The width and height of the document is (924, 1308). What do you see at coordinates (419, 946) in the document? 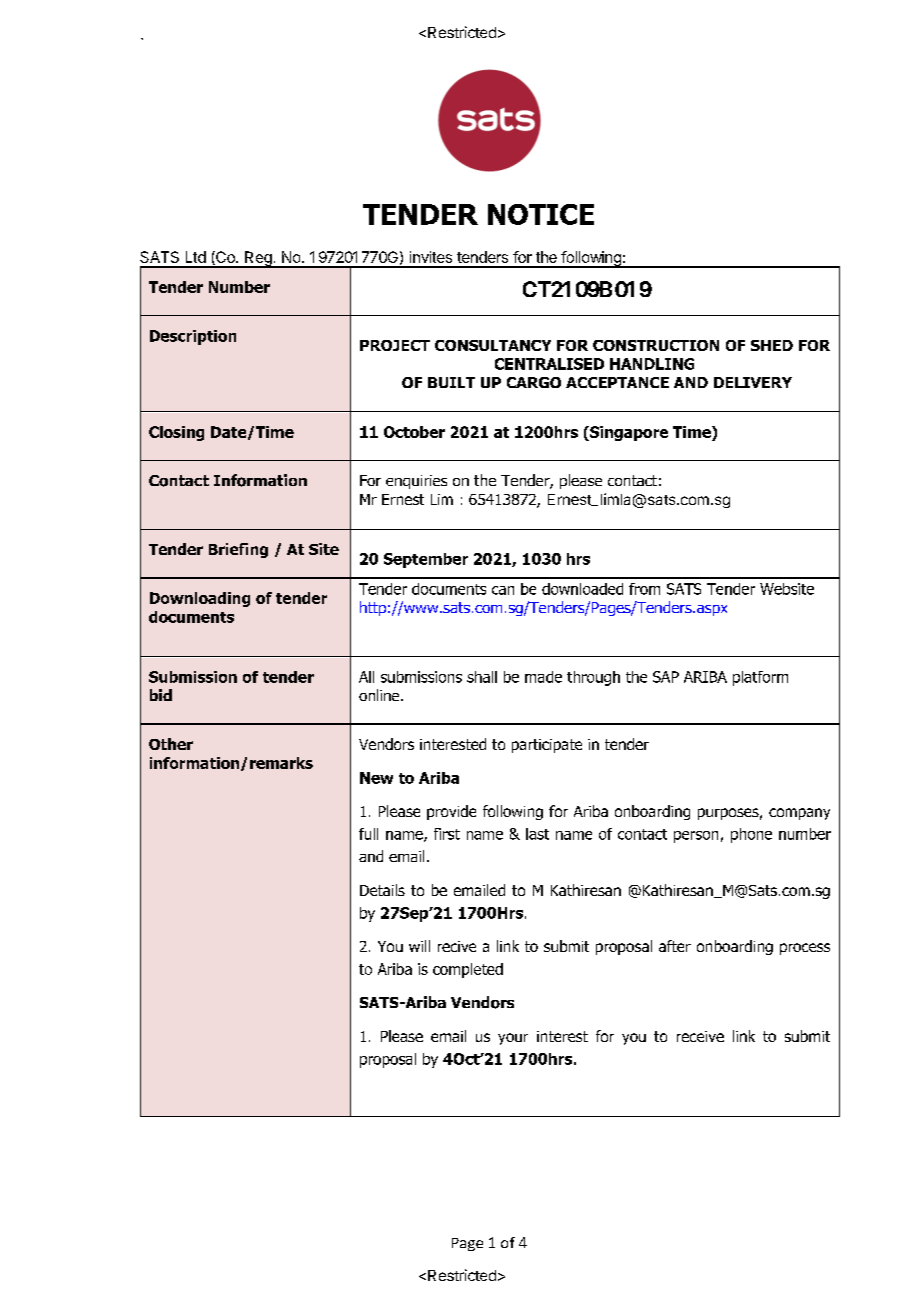
I see `will` at bounding box center [419, 946].
